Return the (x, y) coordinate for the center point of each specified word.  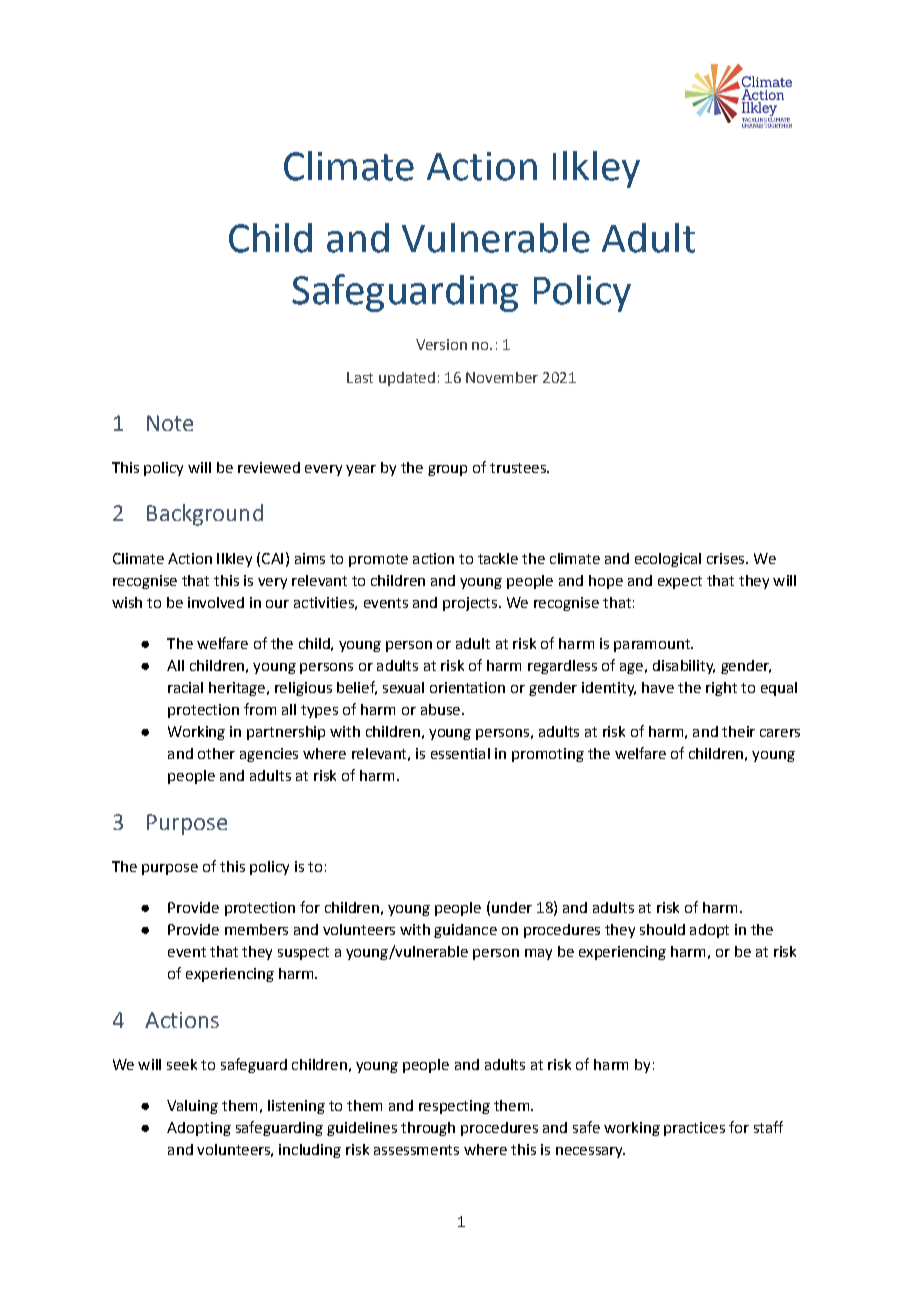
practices (694, 1129)
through (428, 1129)
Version (441, 344)
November (502, 377)
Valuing (192, 1107)
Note (170, 423)
